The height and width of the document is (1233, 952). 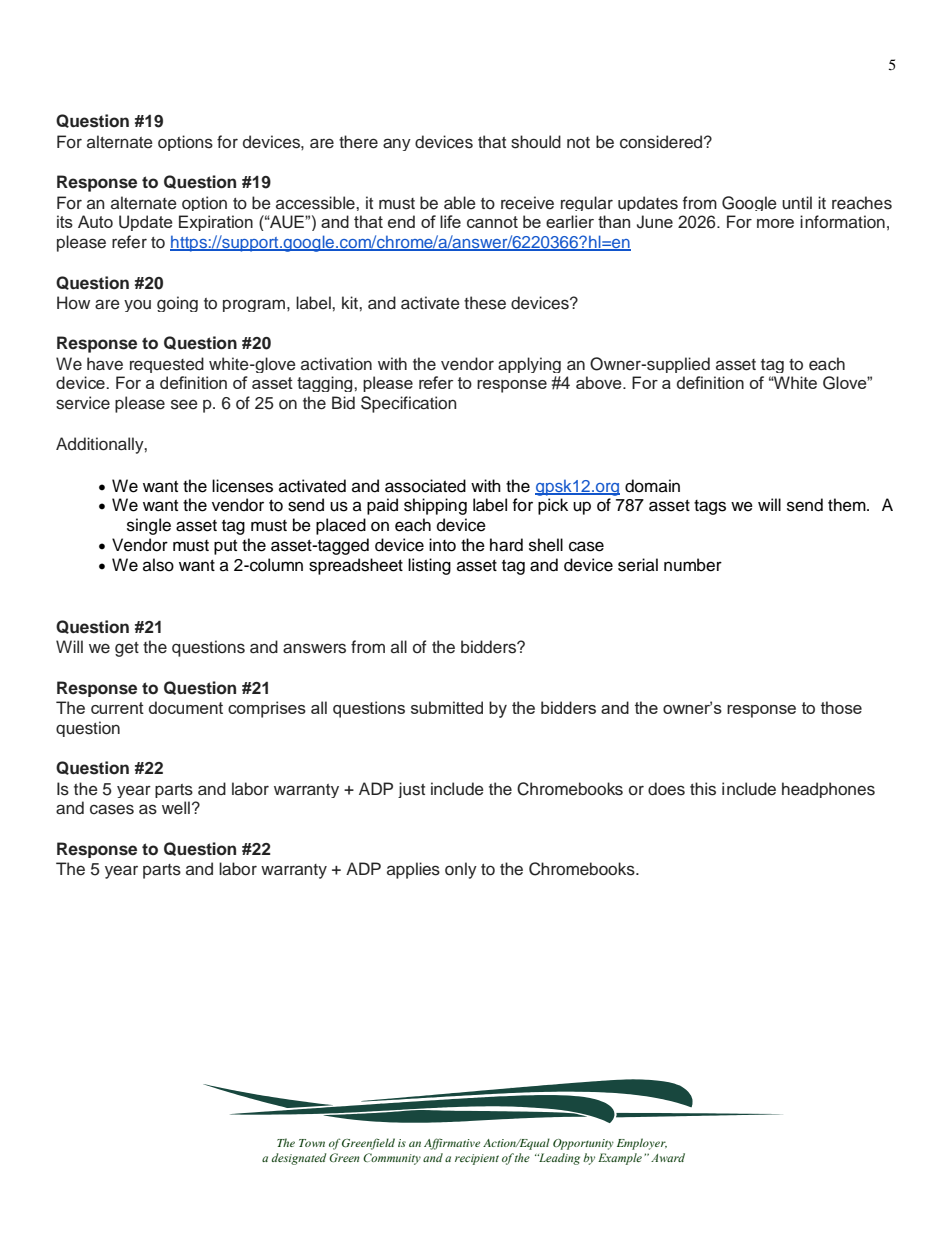 I want to click on get, so click(x=127, y=649).
